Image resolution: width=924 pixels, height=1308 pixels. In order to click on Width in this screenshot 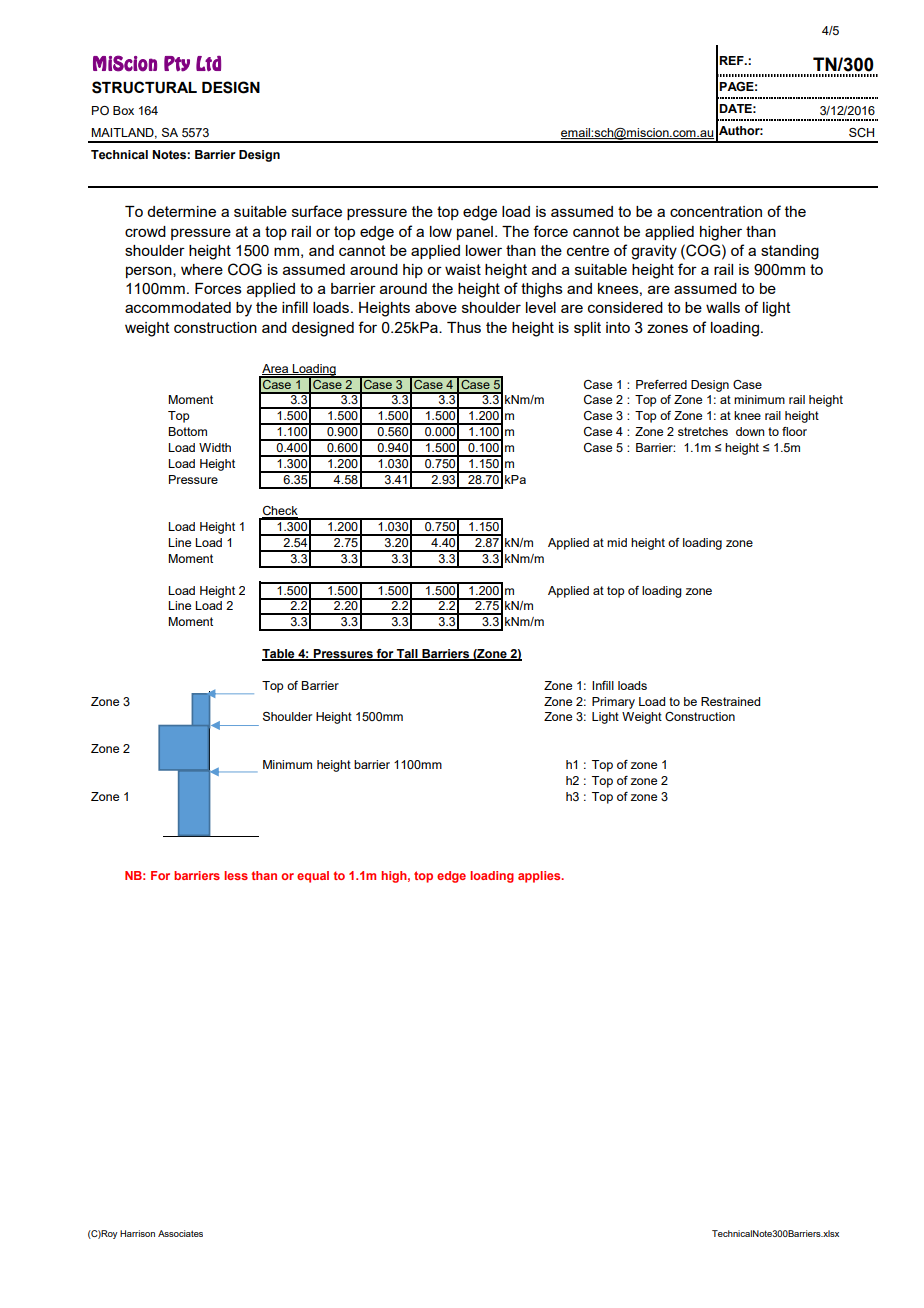, I will do `click(215, 447)`.
